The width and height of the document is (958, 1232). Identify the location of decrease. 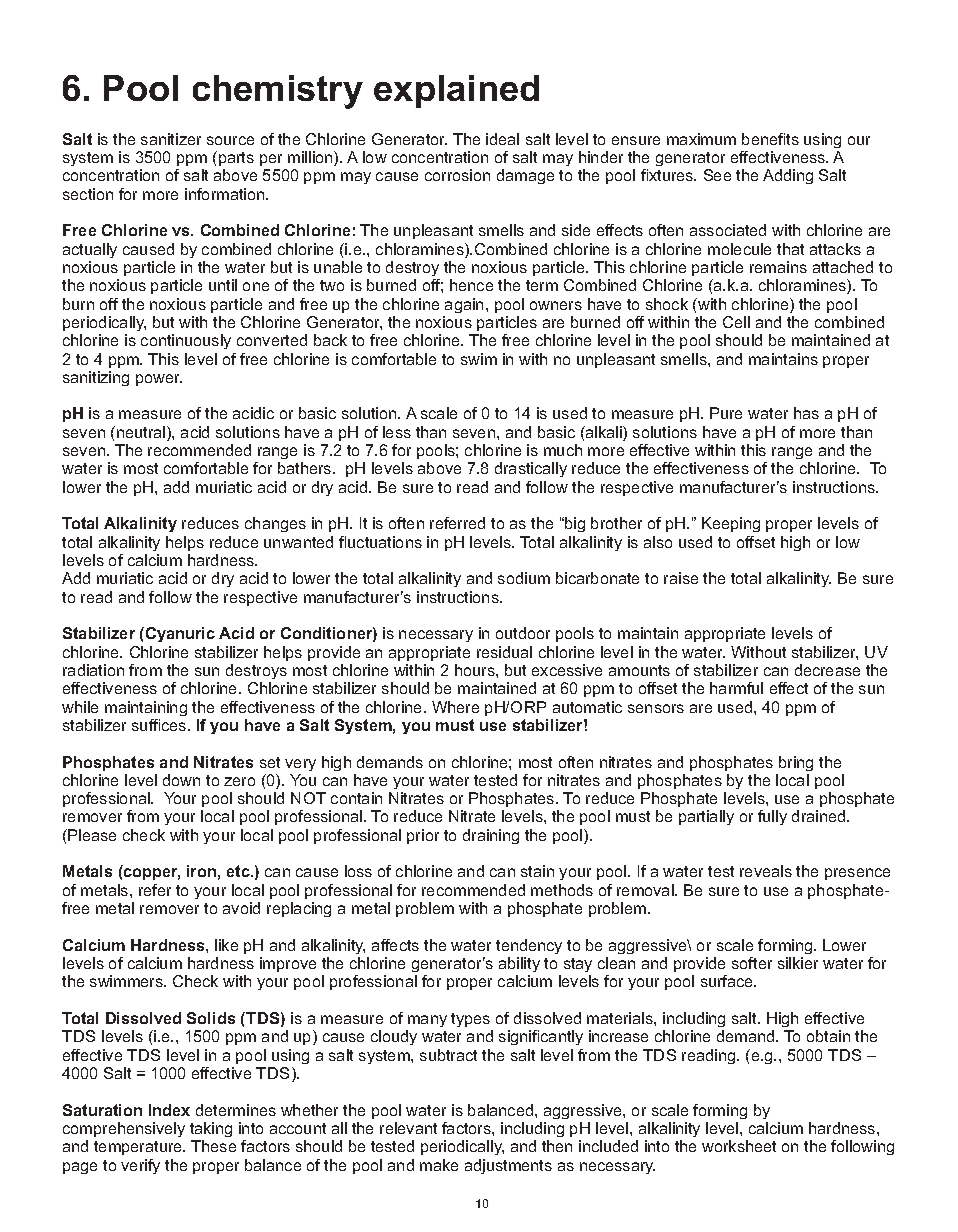
(827, 670).
